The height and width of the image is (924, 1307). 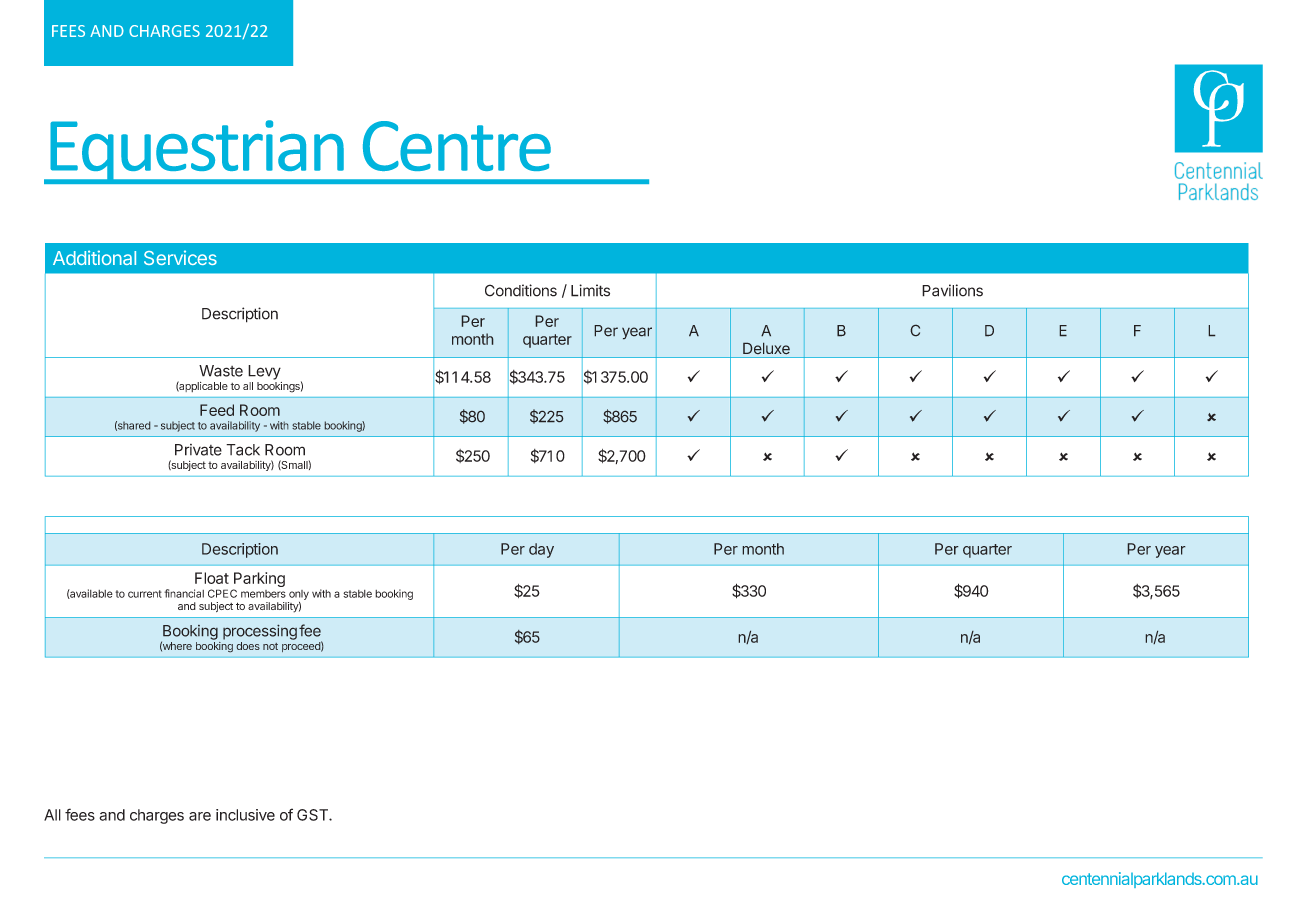 I want to click on inclusive, so click(x=245, y=815).
